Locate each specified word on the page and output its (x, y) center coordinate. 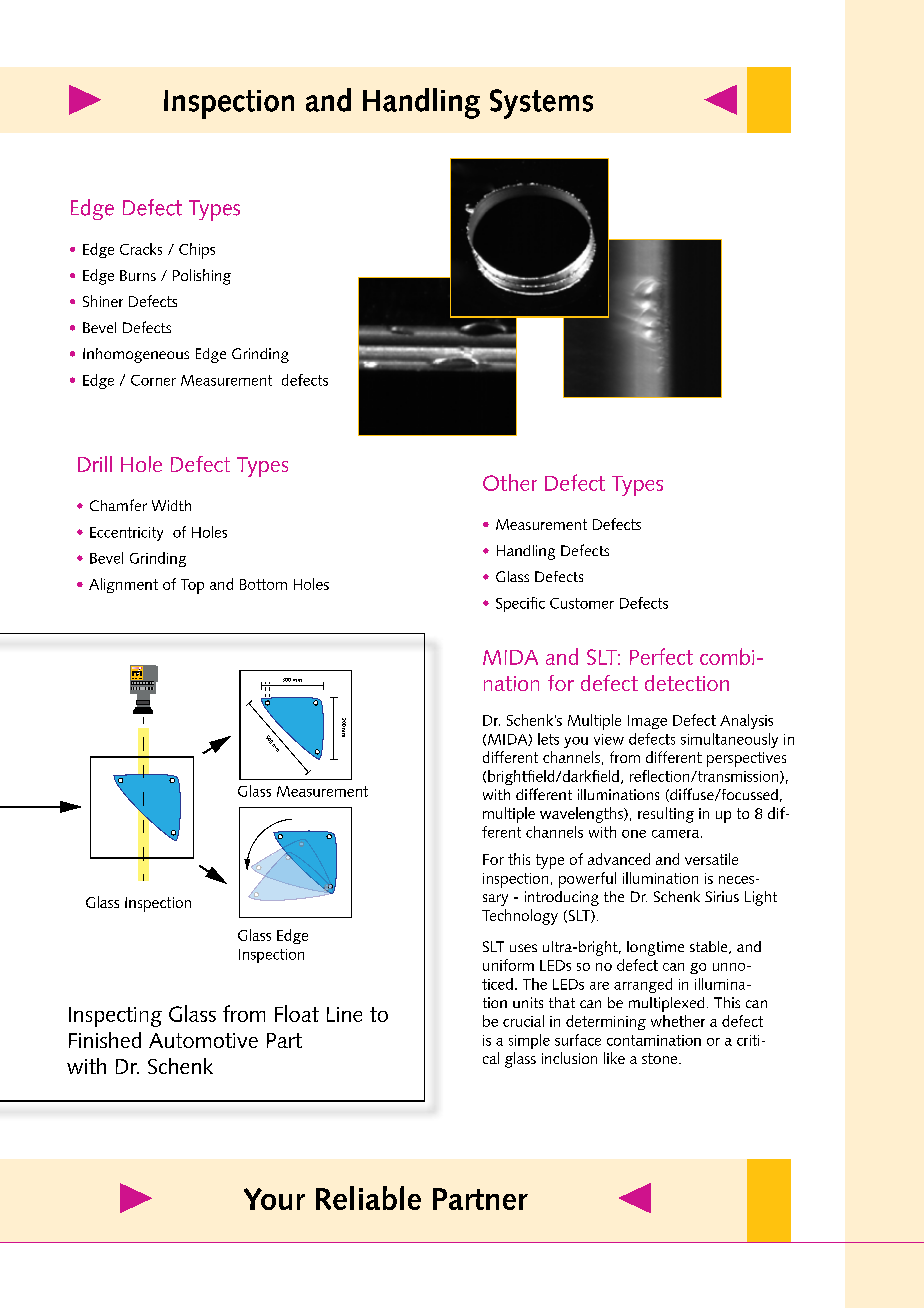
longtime (655, 948)
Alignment (123, 585)
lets (548, 739)
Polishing (202, 277)
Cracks (141, 249)
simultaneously (729, 740)
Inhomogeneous (136, 355)
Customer (582, 603)
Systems (541, 104)
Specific (520, 604)
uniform (508, 965)
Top (192, 586)
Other (510, 482)
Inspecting (115, 1017)
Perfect (661, 656)
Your (274, 1199)
